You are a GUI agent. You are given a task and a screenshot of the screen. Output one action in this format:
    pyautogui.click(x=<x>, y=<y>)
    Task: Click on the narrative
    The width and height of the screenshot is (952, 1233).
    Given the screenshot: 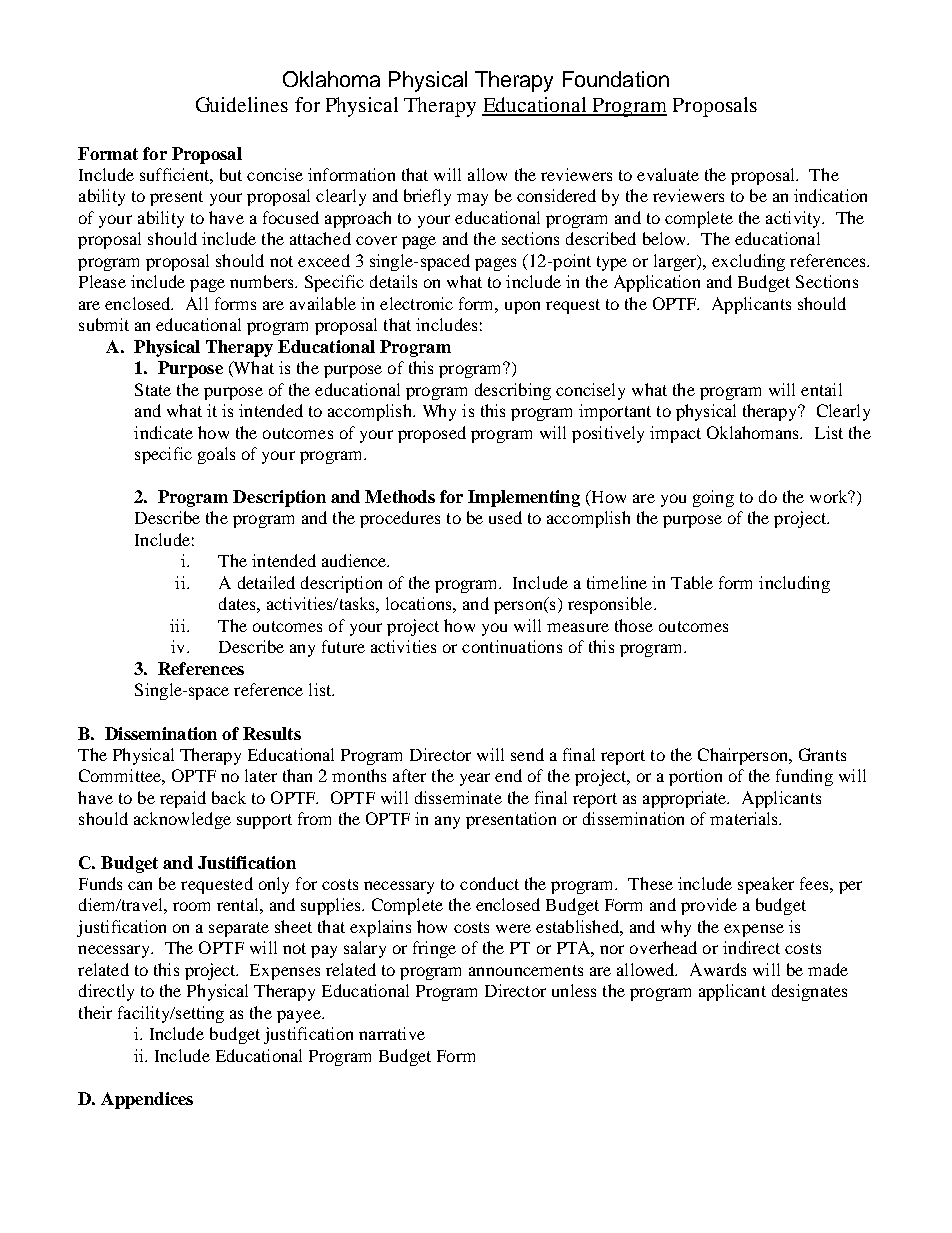 What is the action you would take?
    pyautogui.click(x=392, y=1033)
